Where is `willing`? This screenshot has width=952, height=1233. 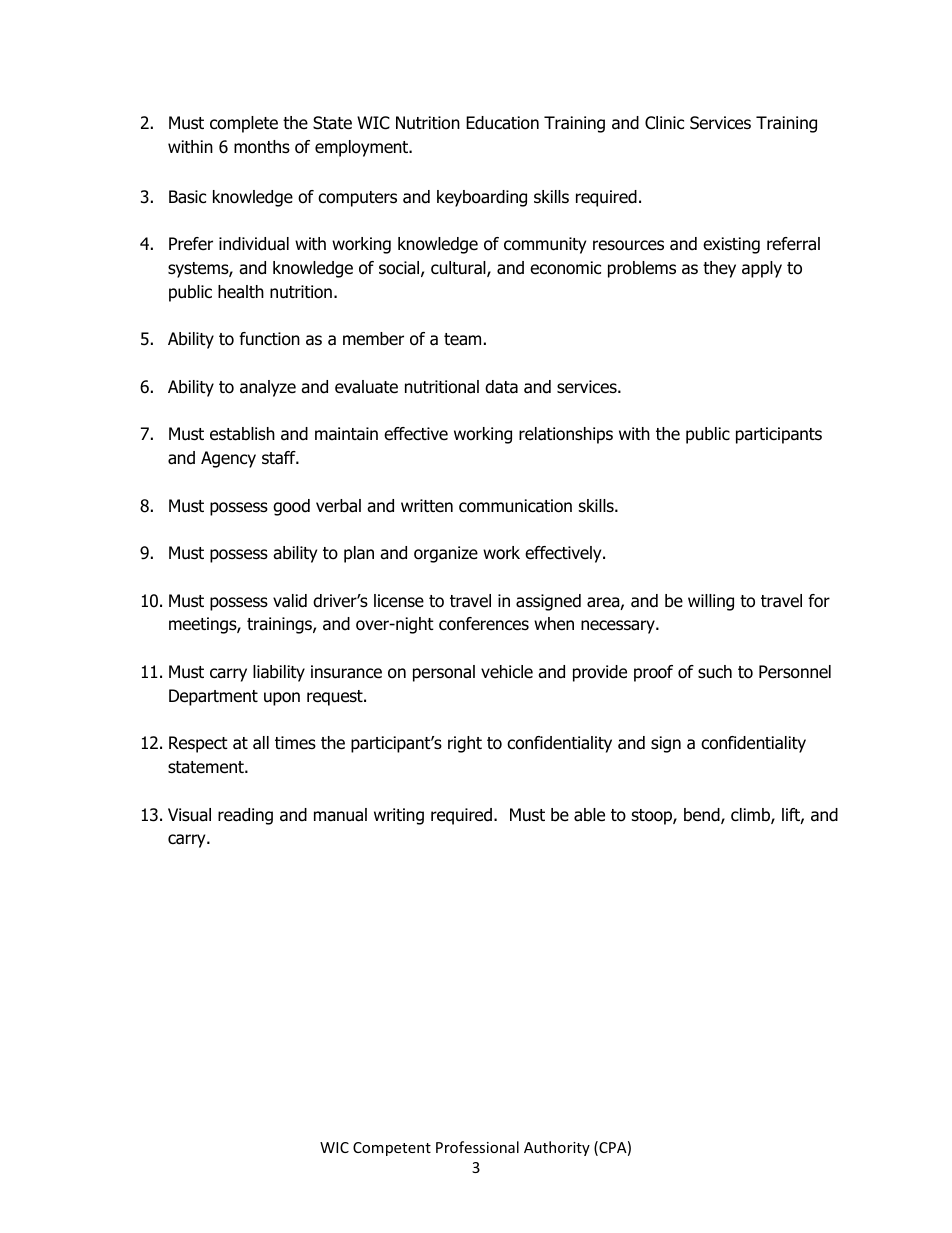 willing is located at coordinates (711, 602).
